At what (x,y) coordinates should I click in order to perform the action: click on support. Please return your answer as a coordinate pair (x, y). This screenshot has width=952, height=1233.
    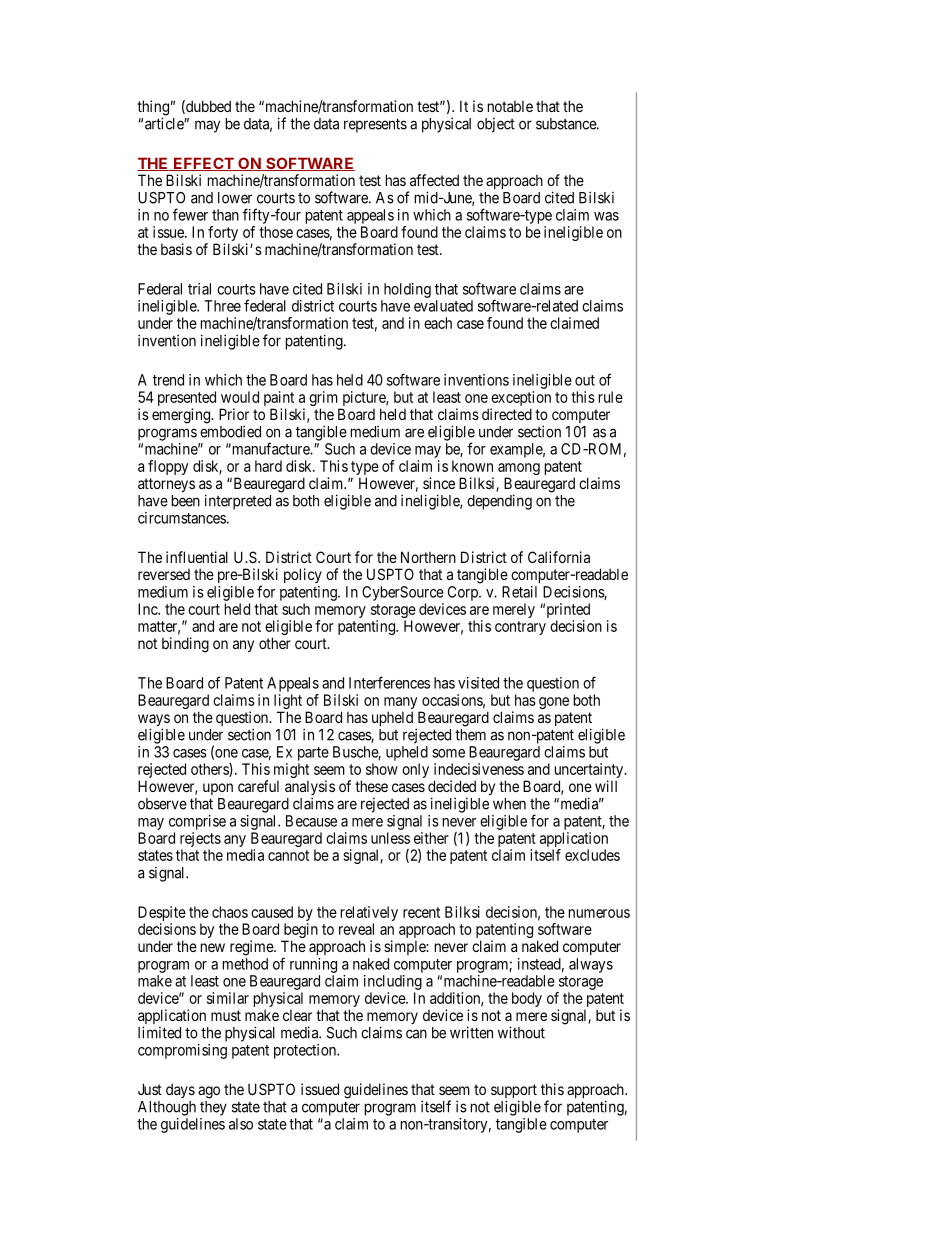
    Looking at the image, I should click on (514, 1092).
